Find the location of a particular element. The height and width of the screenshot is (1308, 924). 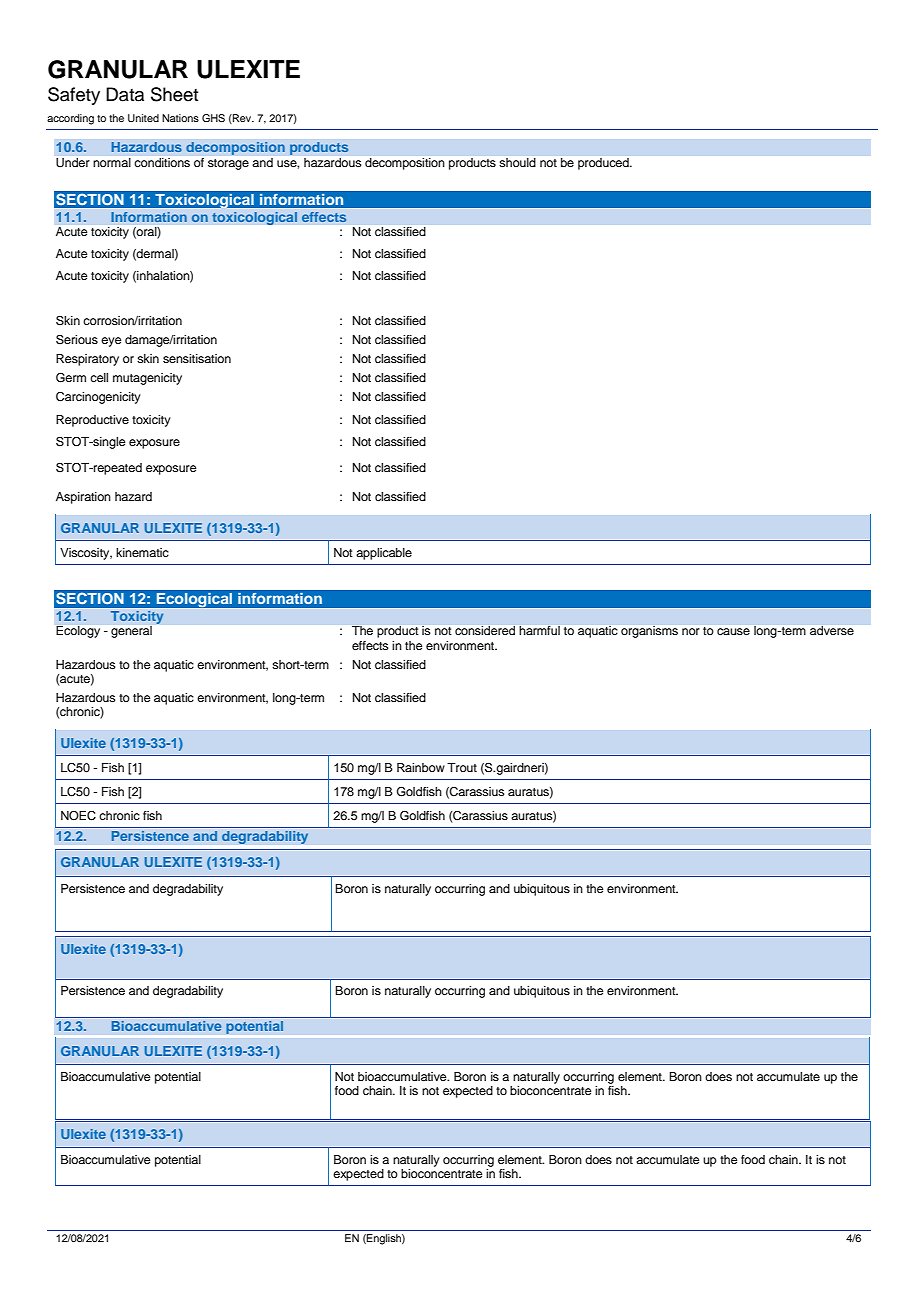

United is located at coordinates (143, 118).
